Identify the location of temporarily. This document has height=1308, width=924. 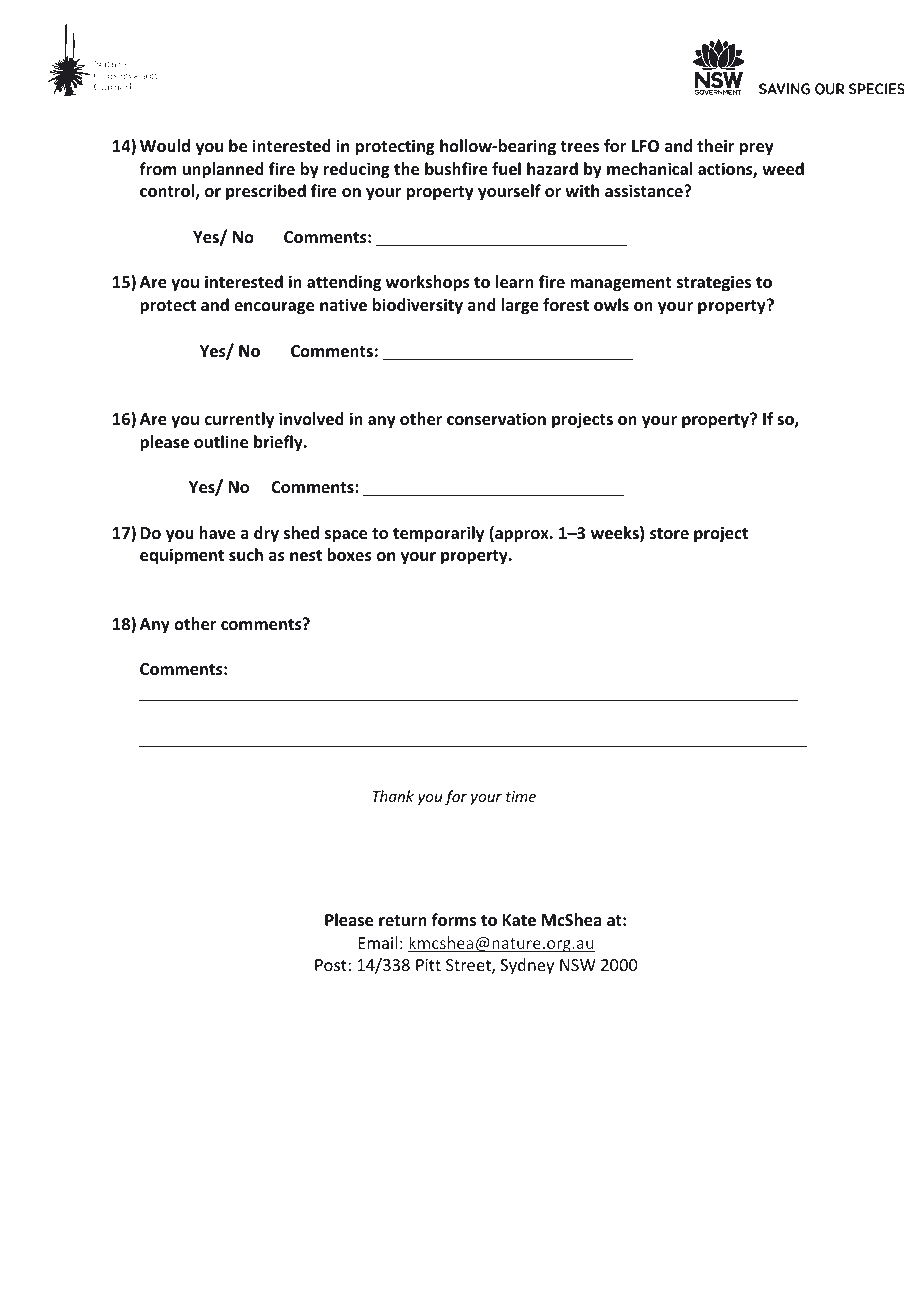
(438, 534).
